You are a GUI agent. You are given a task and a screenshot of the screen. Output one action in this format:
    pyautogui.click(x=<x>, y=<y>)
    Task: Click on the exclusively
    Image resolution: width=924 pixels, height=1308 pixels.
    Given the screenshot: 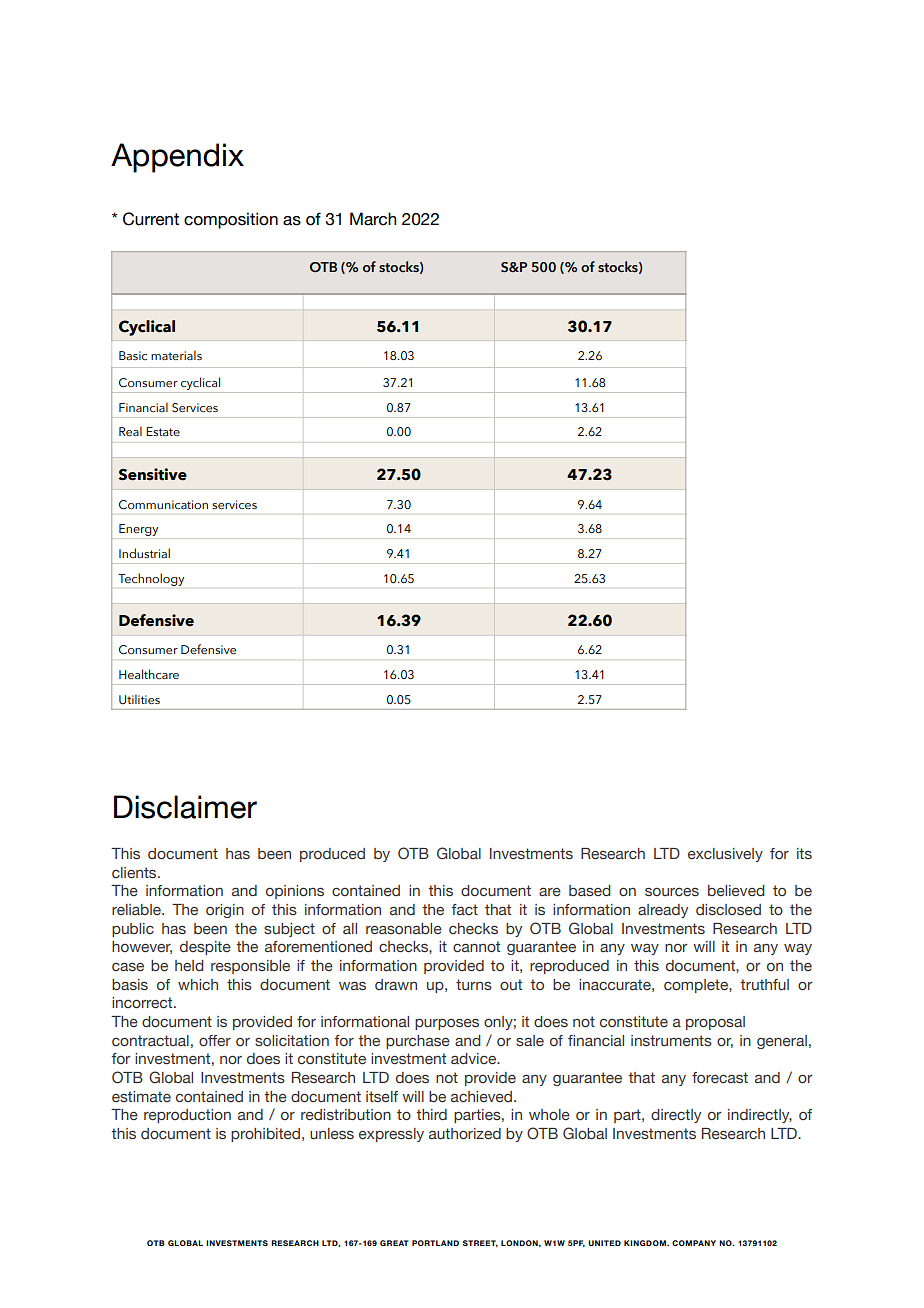 What is the action you would take?
    pyautogui.click(x=725, y=855)
